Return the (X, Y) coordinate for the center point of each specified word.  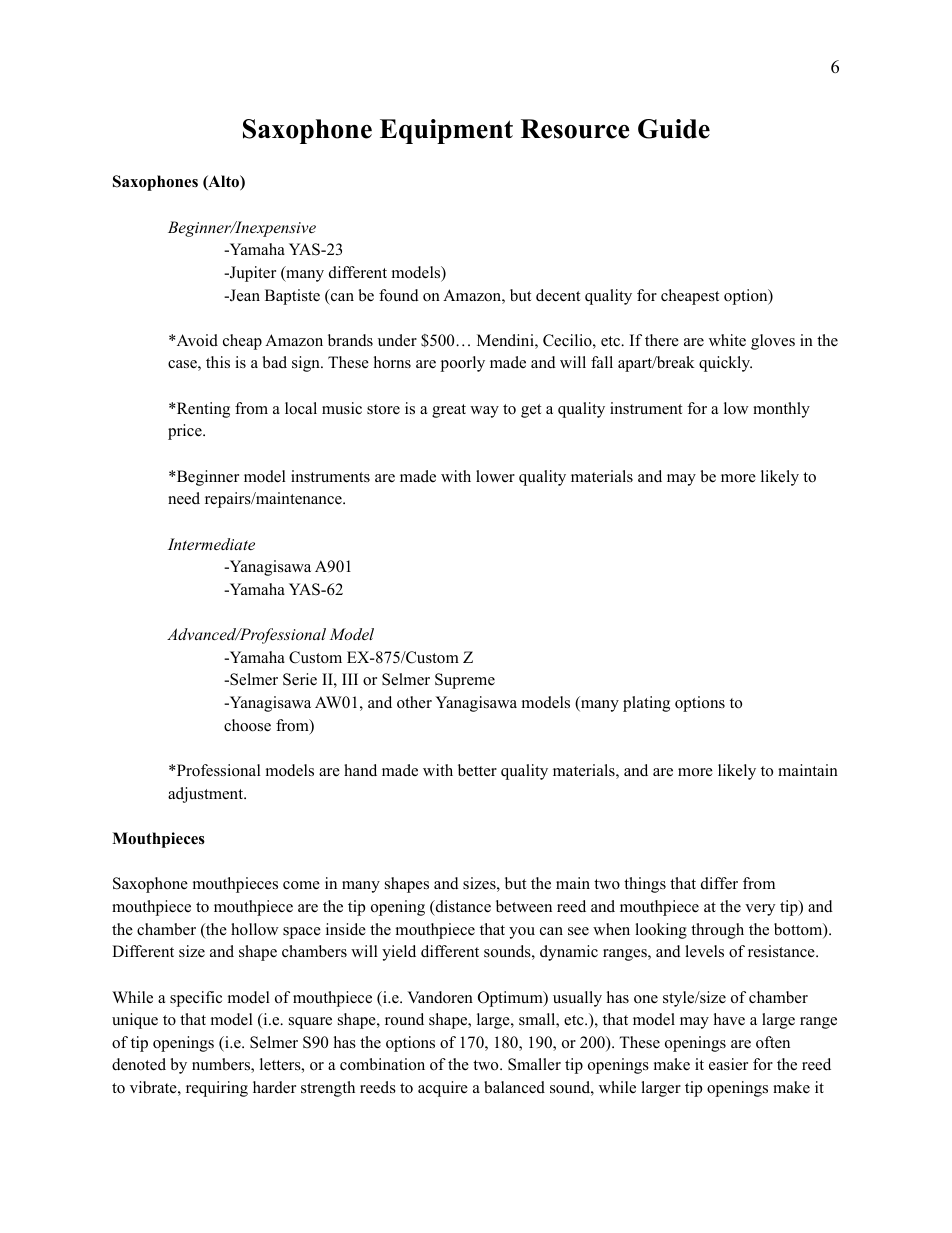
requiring (217, 1089)
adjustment (207, 795)
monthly (781, 410)
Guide (674, 129)
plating (646, 704)
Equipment (446, 131)
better (477, 770)
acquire (443, 1089)
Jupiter (252, 274)
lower (495, 476)
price (186, 432)
